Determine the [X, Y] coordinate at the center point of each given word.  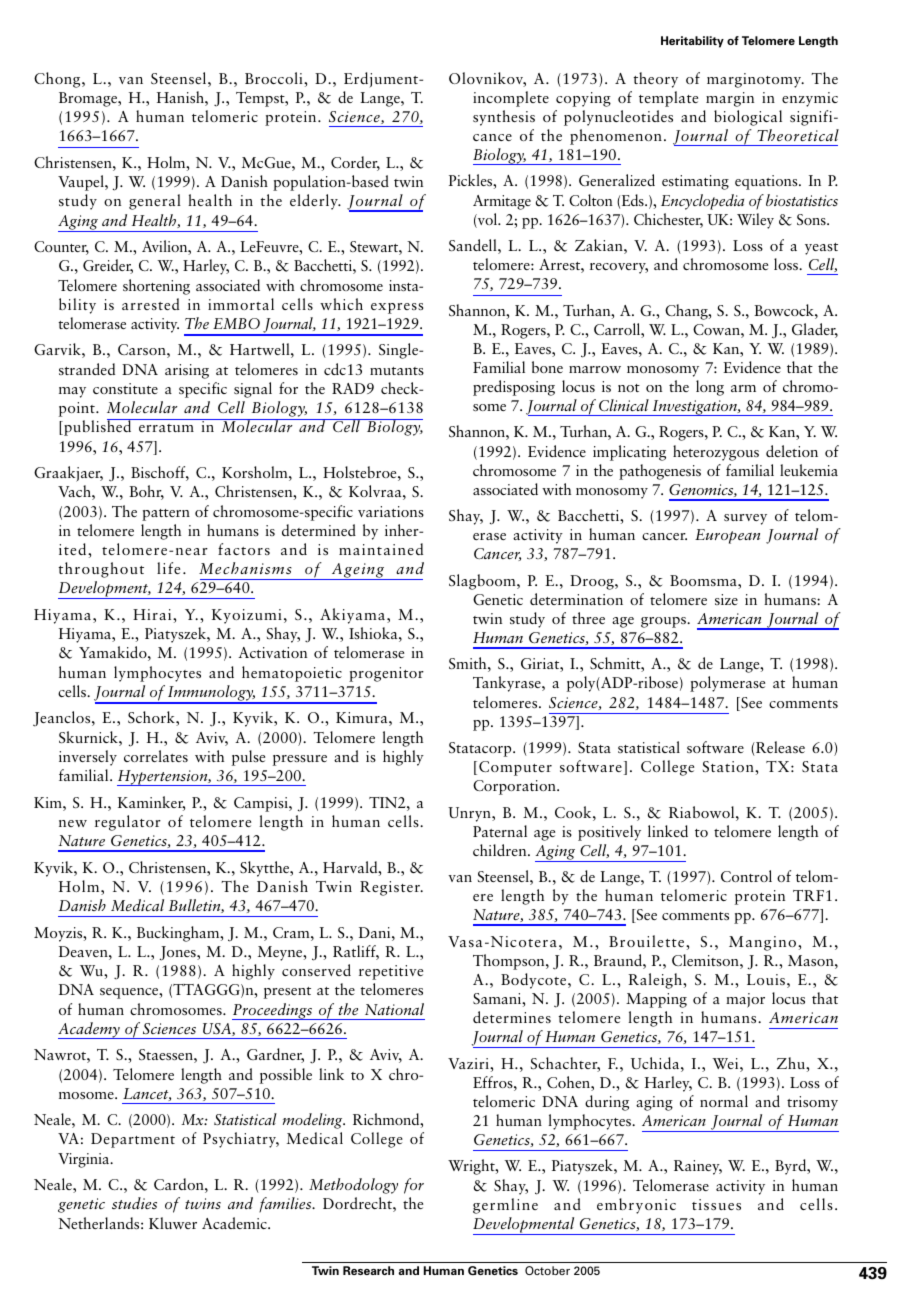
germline [505, 1206]
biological [748, 118]
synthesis [504, 118]
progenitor [386, 674]
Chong [58, 80]
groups [664, 622]
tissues [716, 1204]
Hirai [153, 614]
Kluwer [173, 1223]
